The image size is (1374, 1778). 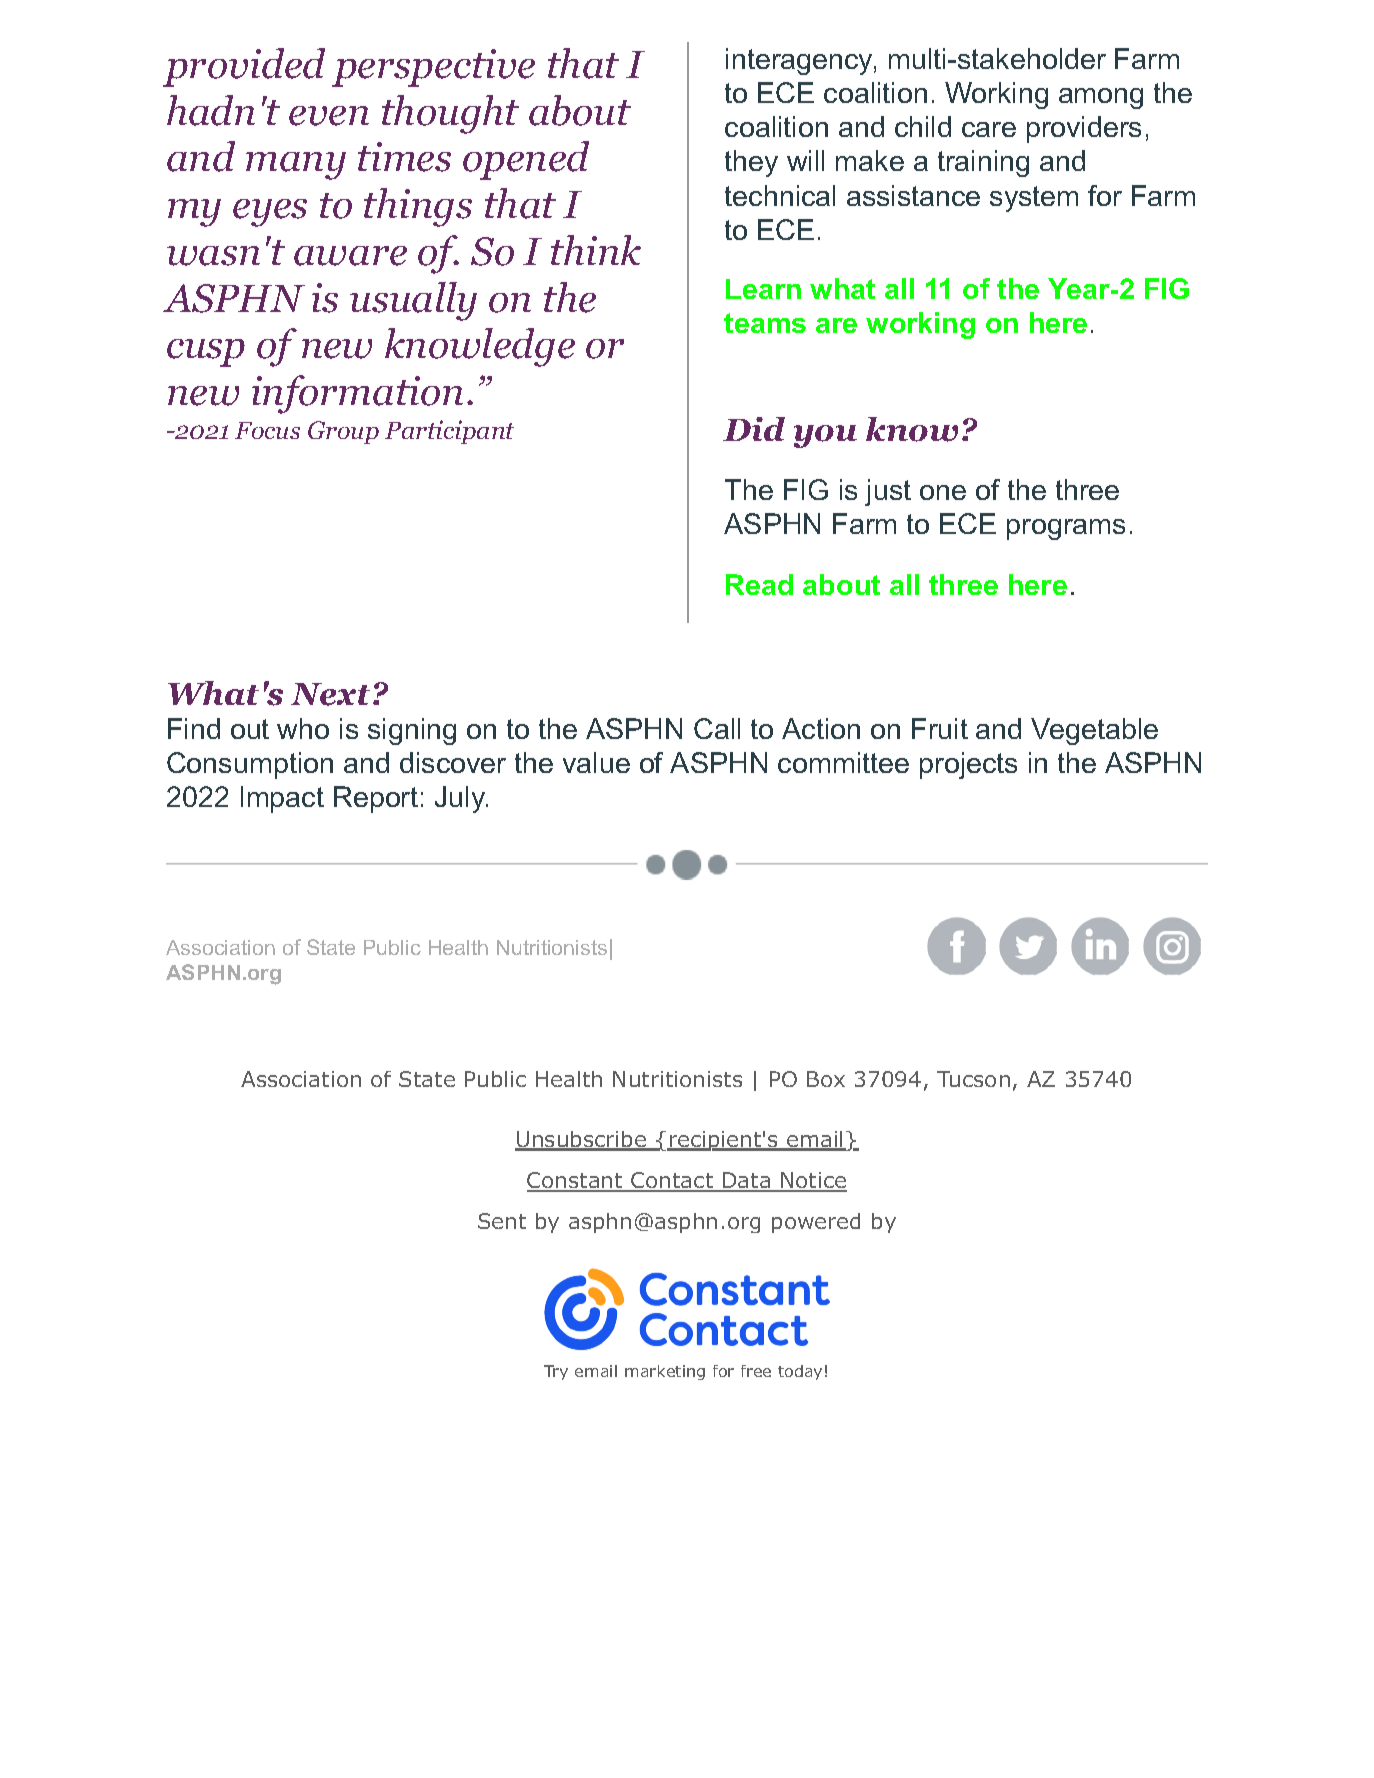 I want to click on marketing, so click(x=665, y=1372).
